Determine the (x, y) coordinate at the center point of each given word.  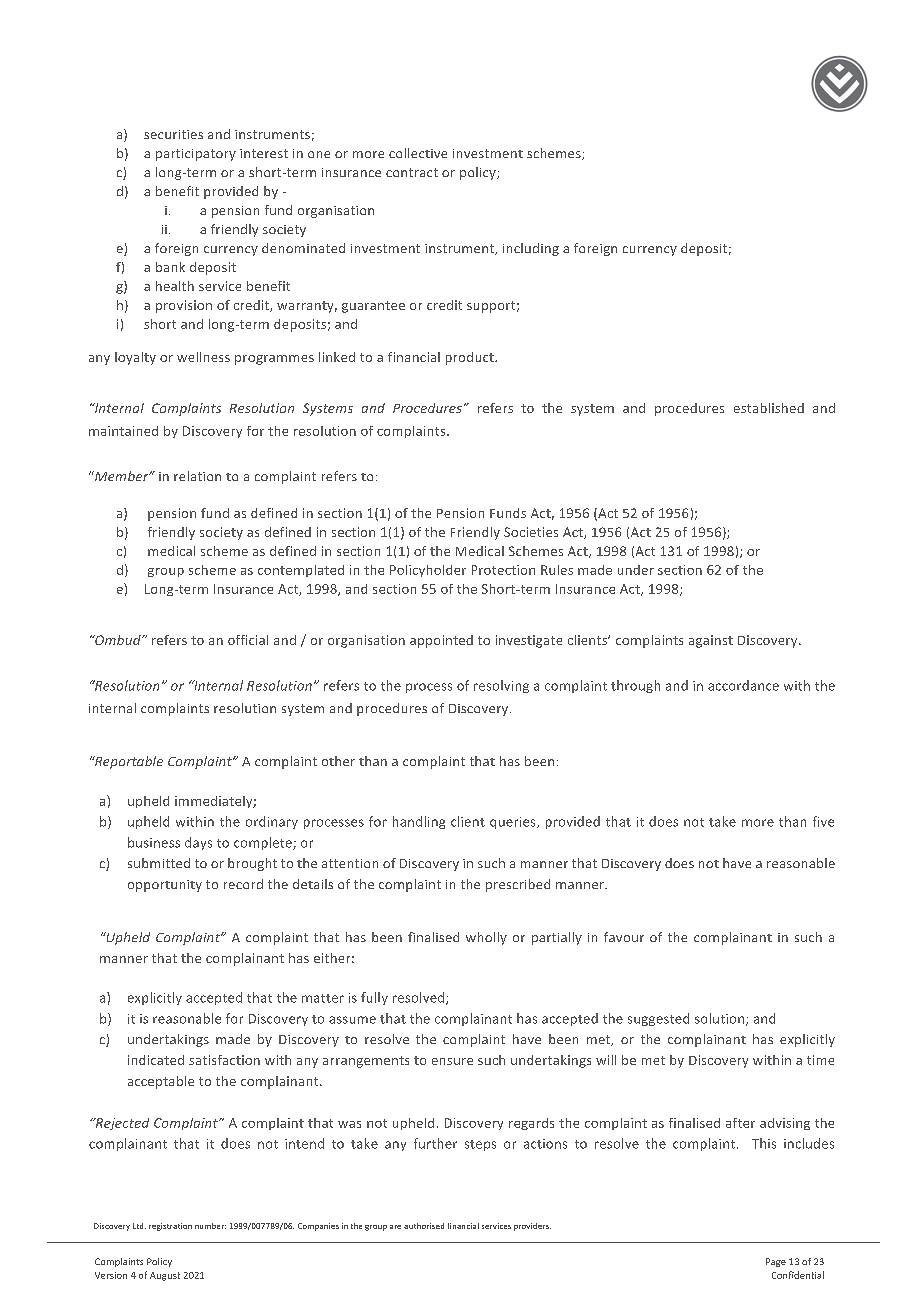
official (248, 640)
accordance (743, 685)
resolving (501, 686)
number (210, 1226)
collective (418, 153)
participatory (196, 155)
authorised (424, 1226)
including (531, 249)
